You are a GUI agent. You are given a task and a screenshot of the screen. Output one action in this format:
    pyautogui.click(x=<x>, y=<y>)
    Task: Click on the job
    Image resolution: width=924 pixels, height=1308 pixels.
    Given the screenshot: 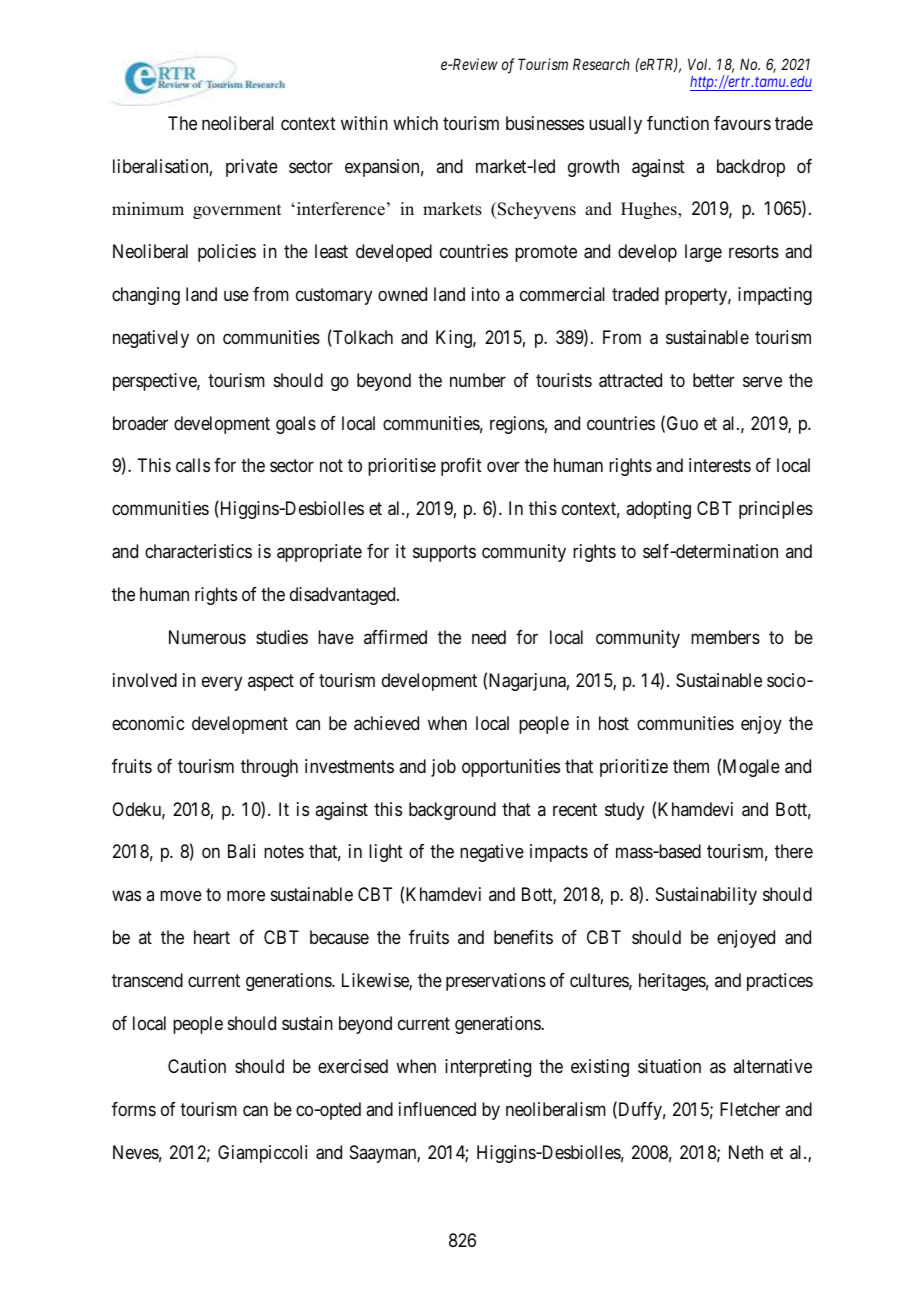 What is the action you would take?
    pyautogui.click(x=443, y=768)
